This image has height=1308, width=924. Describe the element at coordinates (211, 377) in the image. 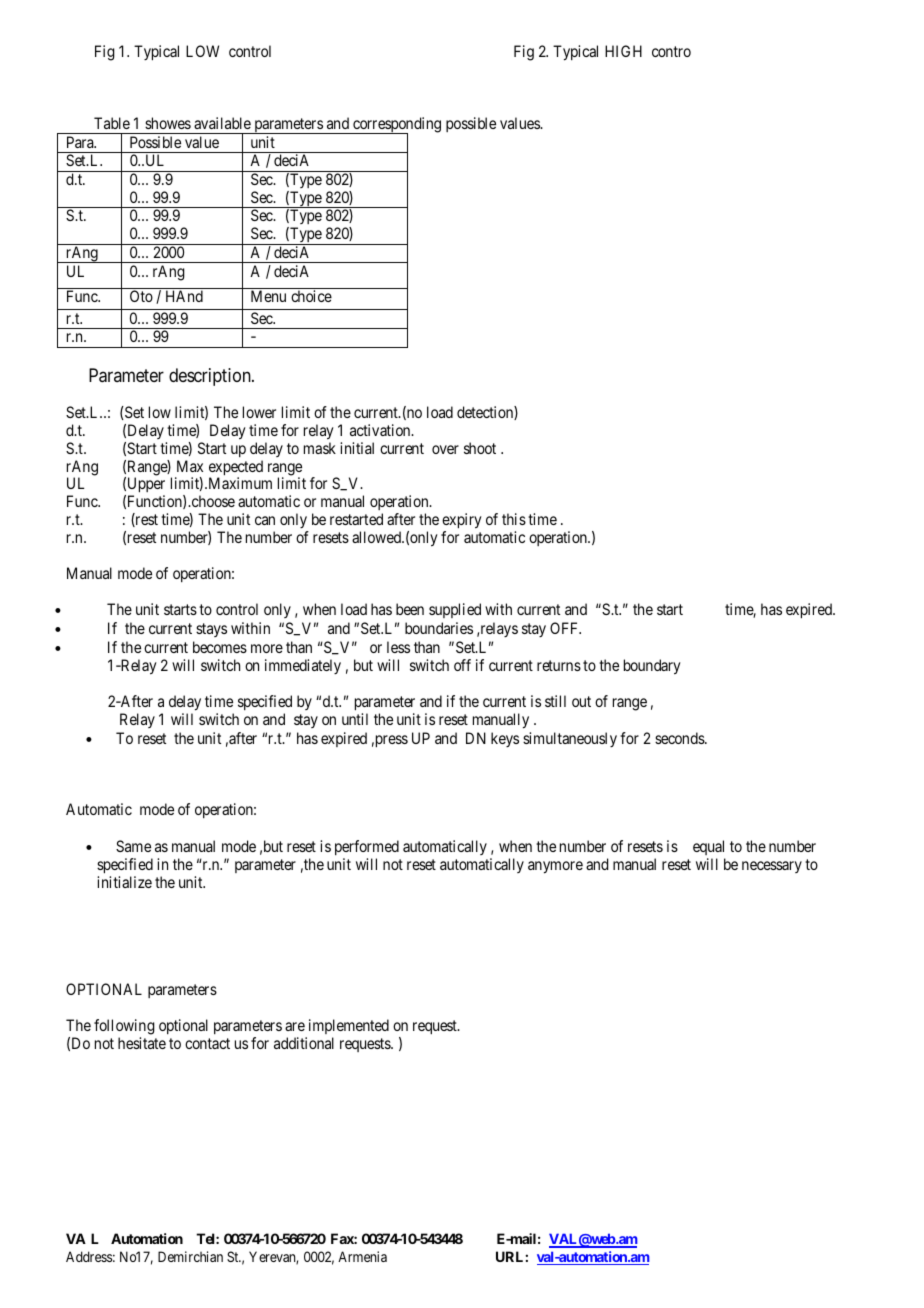

I see `description` at that location.
